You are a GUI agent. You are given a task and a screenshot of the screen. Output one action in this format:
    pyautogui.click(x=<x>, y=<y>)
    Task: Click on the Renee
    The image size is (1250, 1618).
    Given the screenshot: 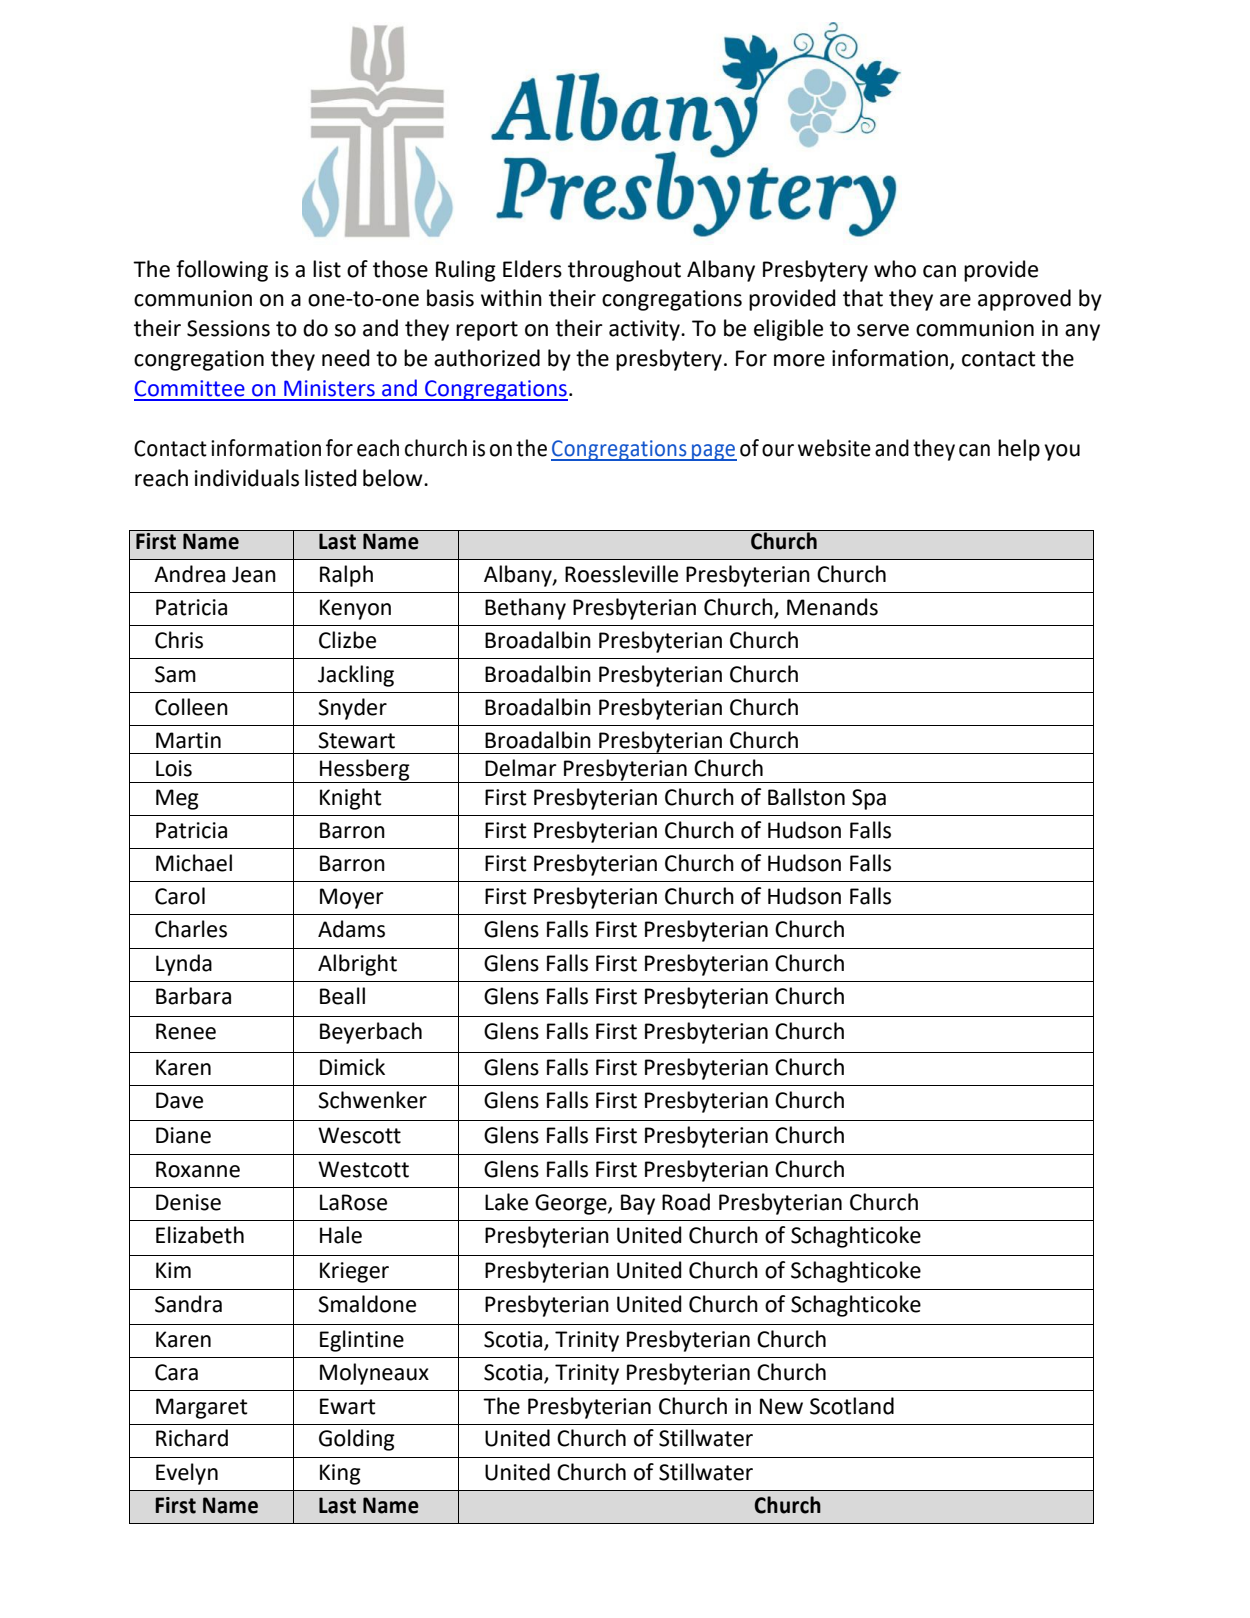 What is the action you would take?
    pyautogui.click(x=186, y=1031)
